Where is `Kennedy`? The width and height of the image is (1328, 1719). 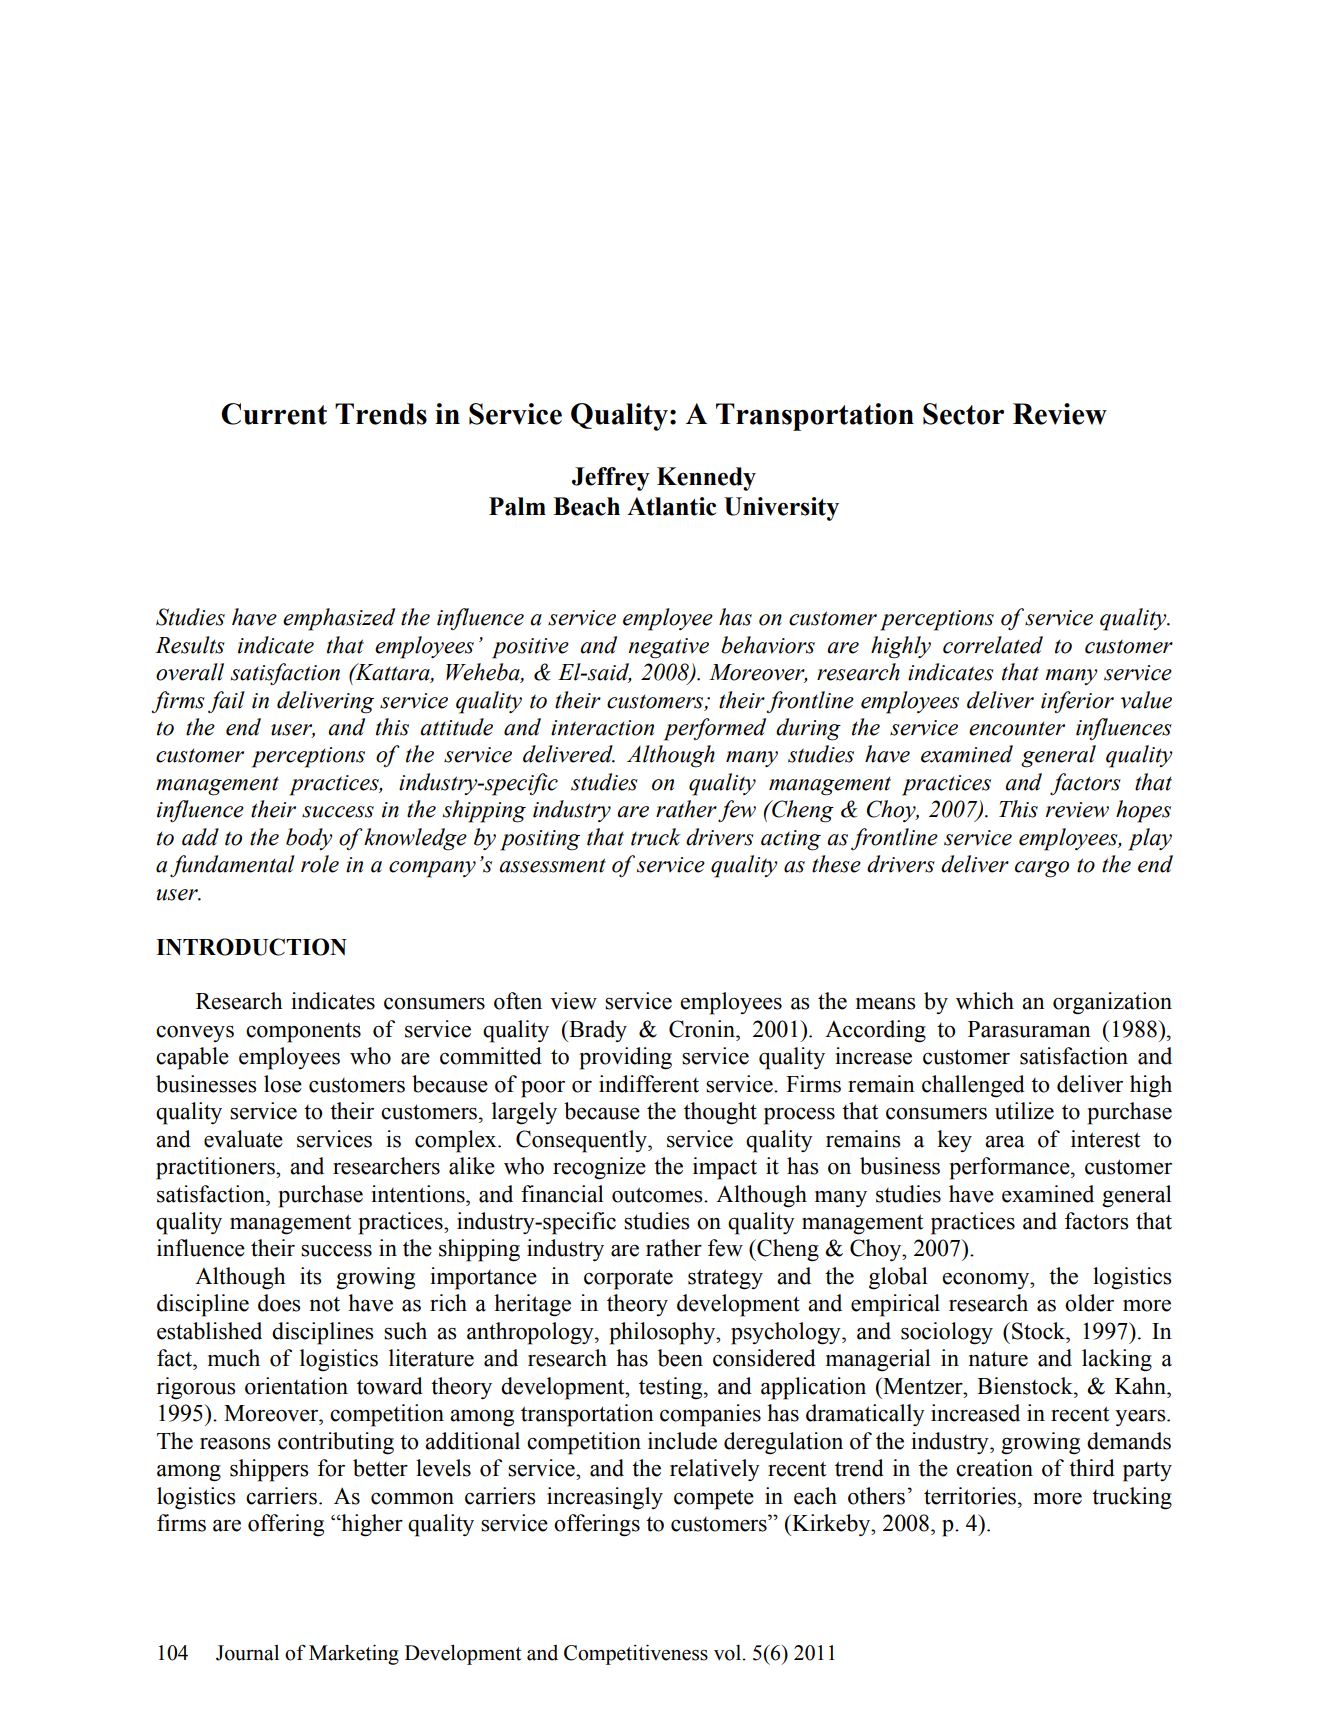 Kennedy is located at coordinates (706, 479).
